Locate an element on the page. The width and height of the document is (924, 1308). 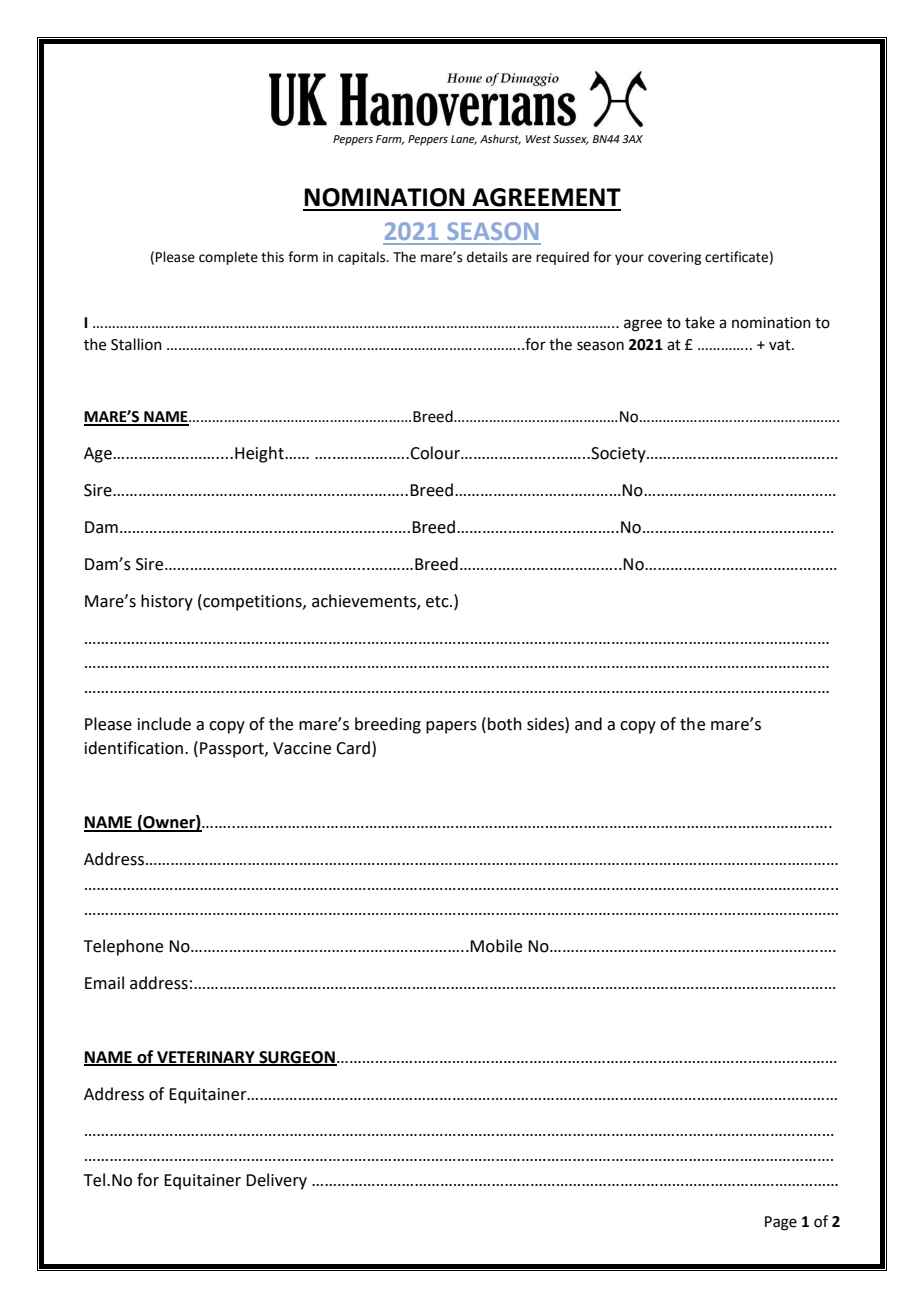
covering is located at coordinates (674, 258).
